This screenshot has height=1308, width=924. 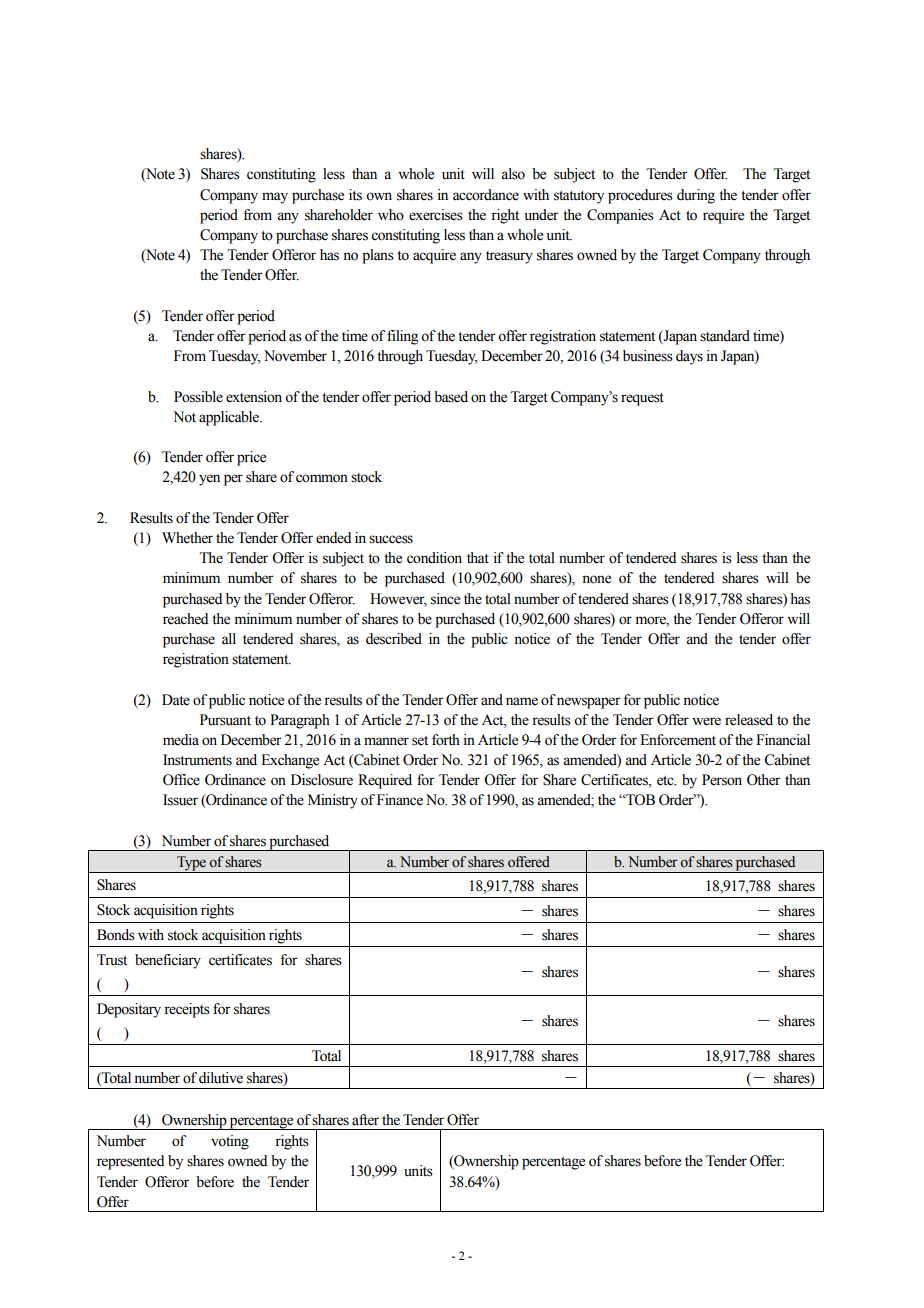 What do you see at coordinates (187, 538) in the screenshot?
I see `Whether` at bounding box center [187, 538].
